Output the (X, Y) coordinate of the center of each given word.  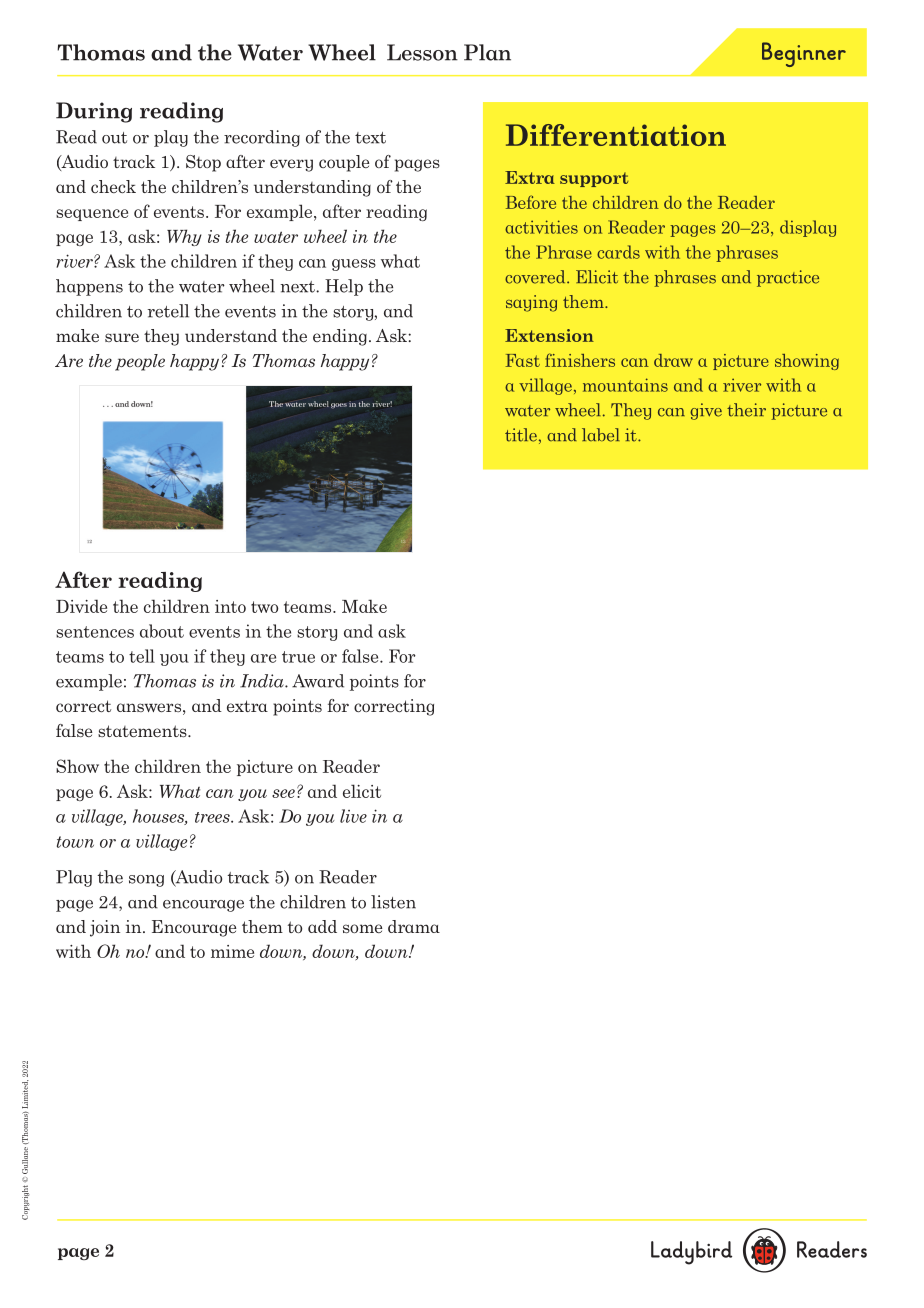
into (230, 606)
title (521, 435)
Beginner (804, 54)
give (706, 411)
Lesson (422, 52)
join (105, 928)
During (94, 112)
